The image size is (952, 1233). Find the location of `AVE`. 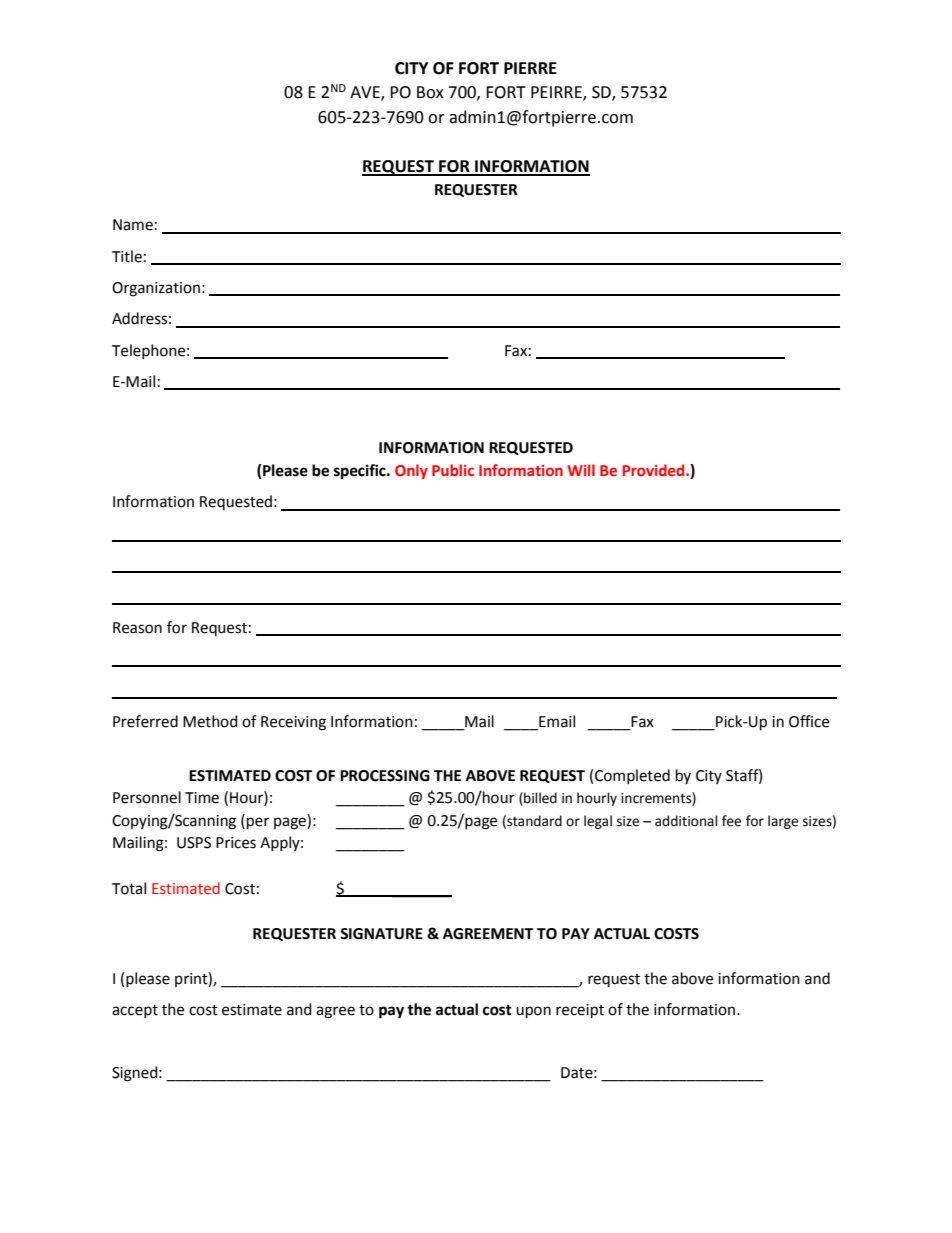

AVE is located at coordinates (366, 93).
